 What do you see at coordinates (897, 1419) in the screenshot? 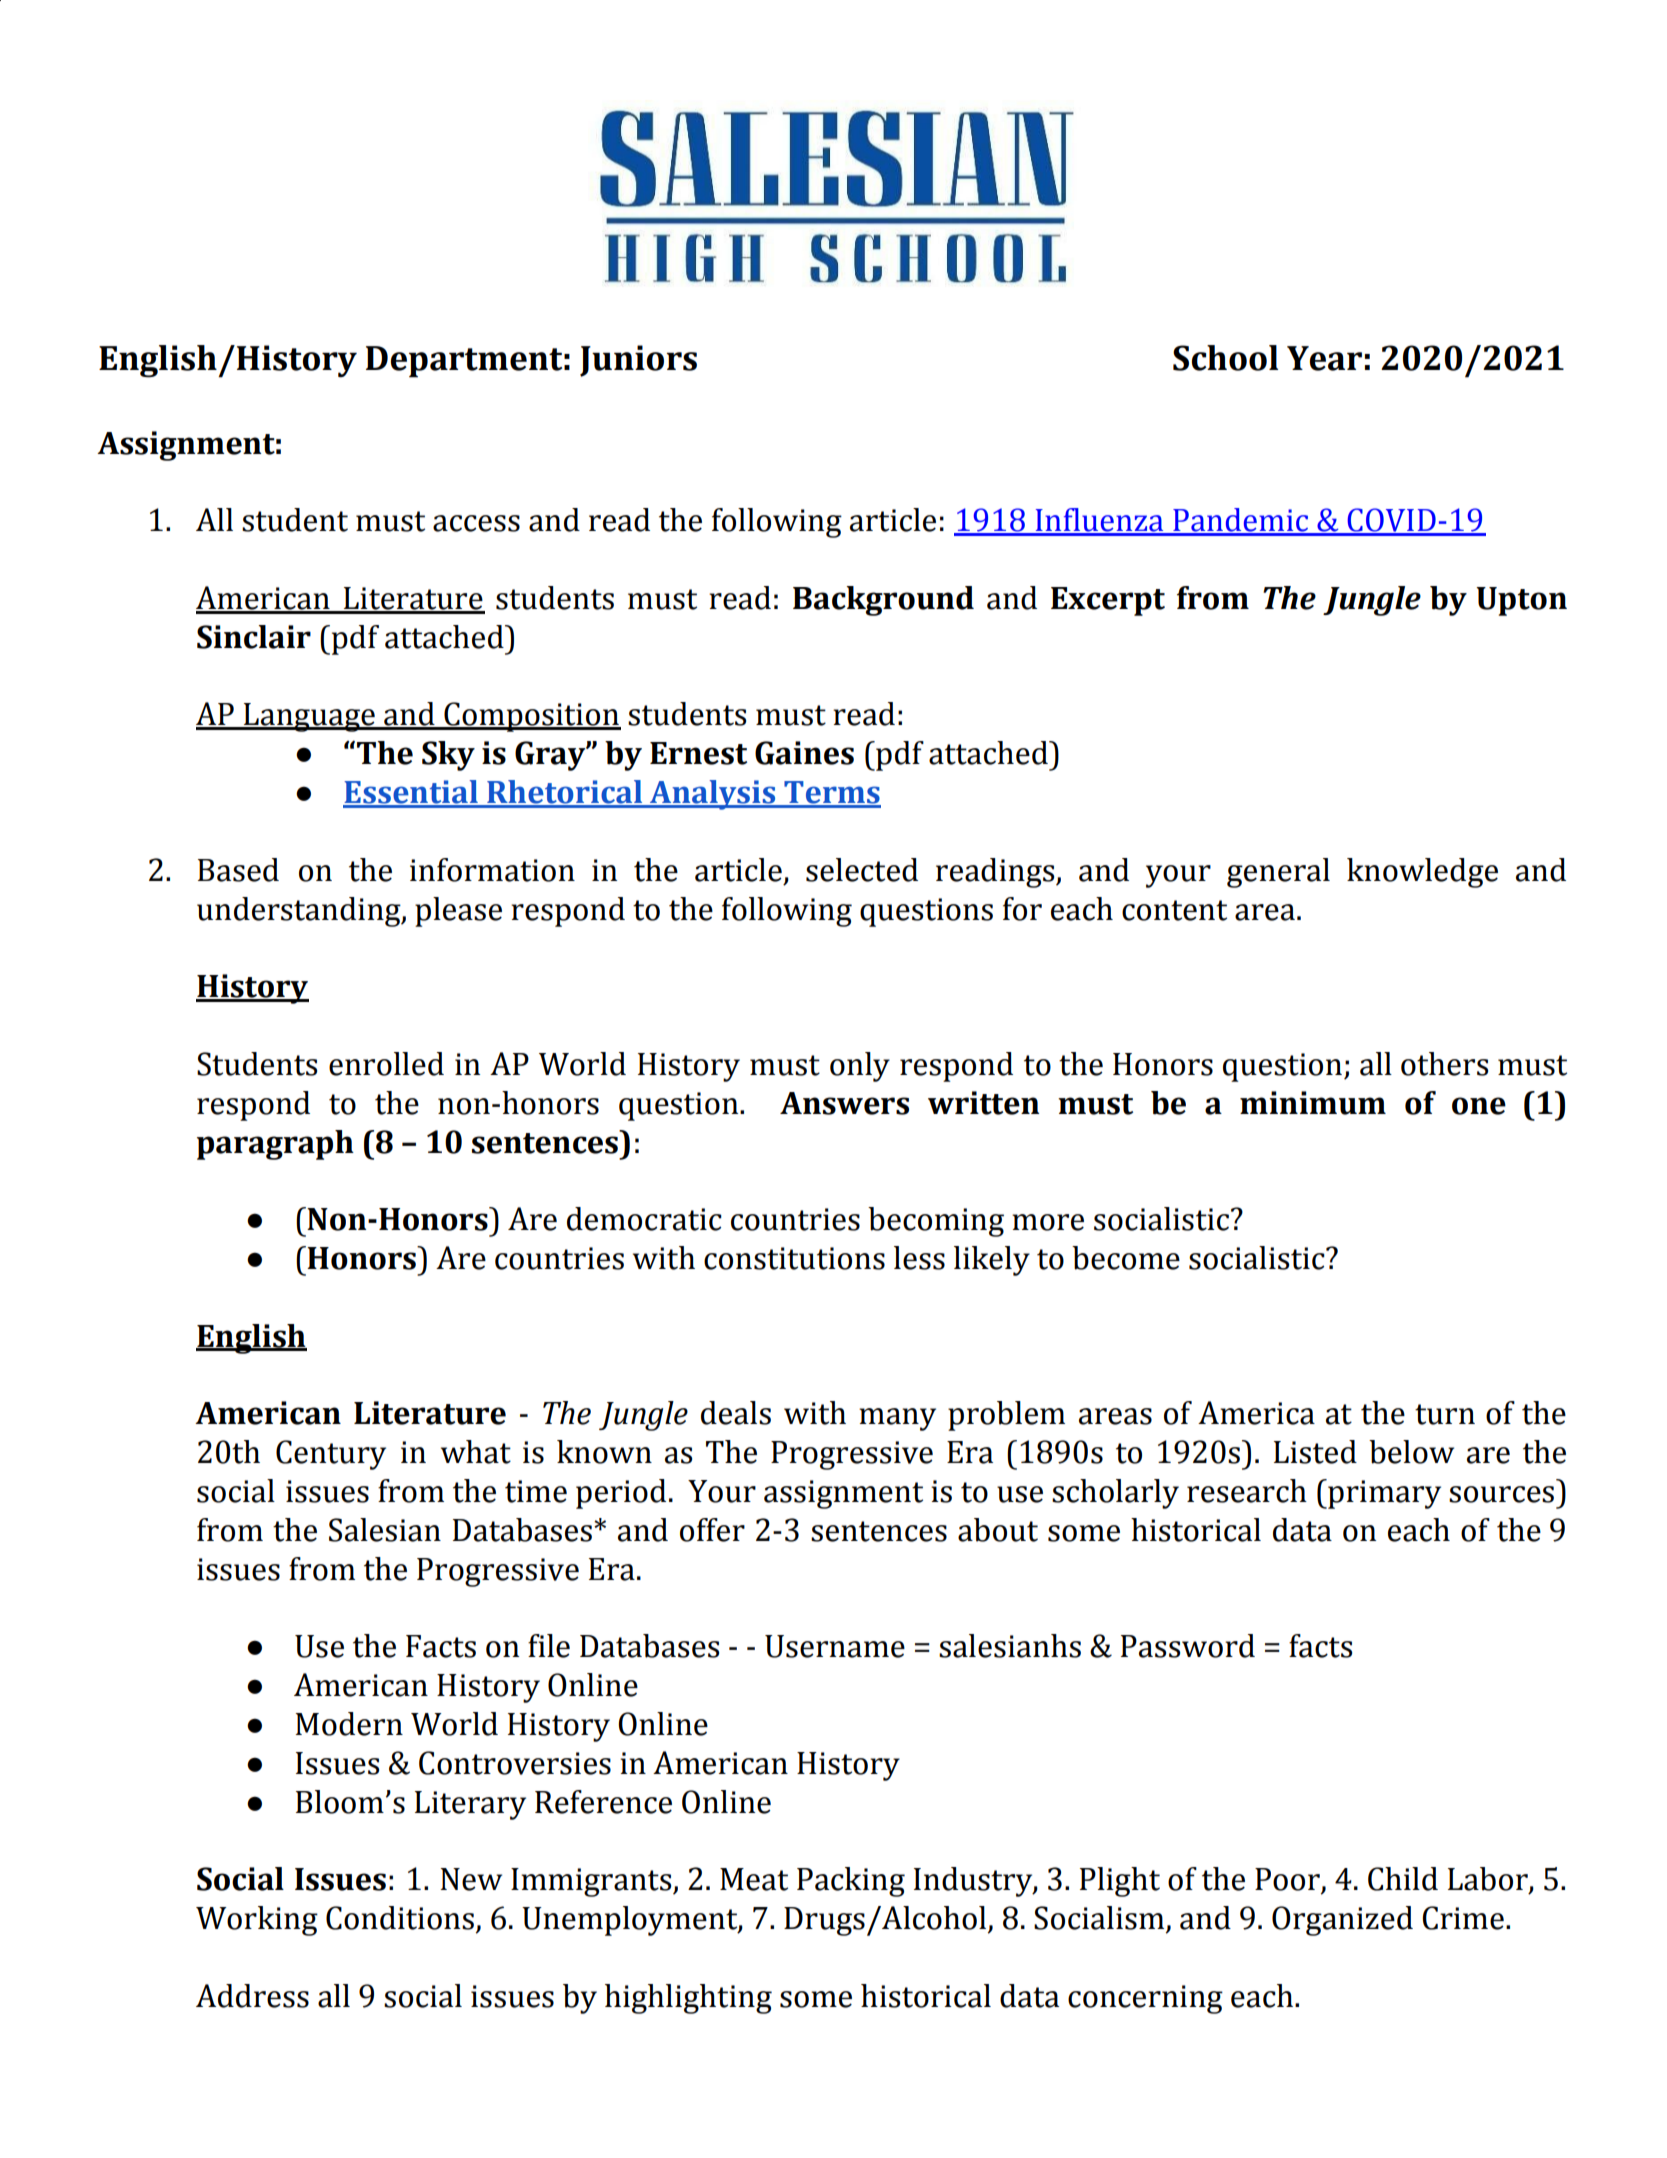
I see `many` at bounding box center [897, 1419].
